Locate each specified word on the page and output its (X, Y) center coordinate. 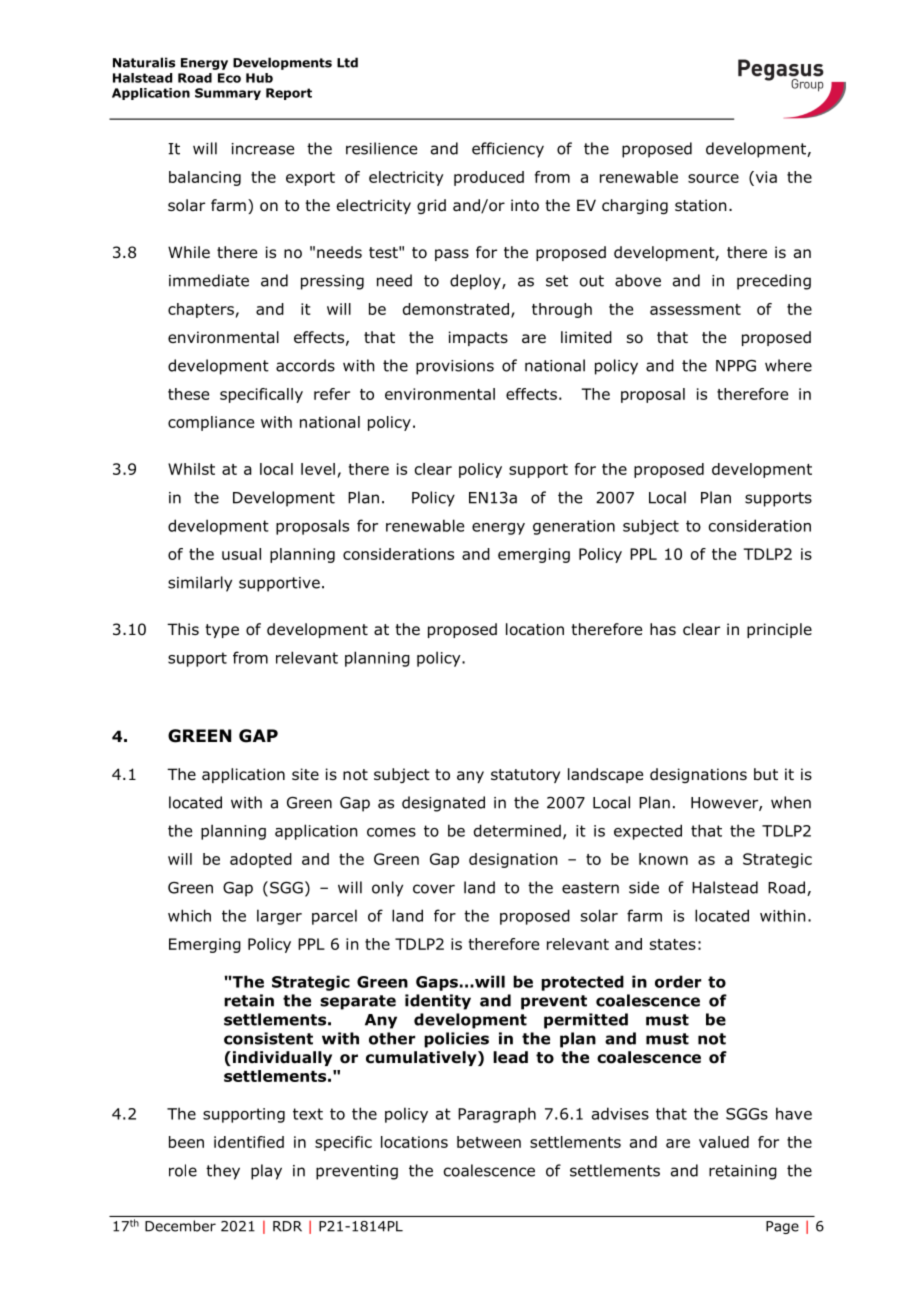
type (222, 631)
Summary (228, 94)
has (663, 629)
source (713, 178)
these (188, 394)
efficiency (508, 150)
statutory (525, 776)
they (223, 1172)
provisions (455, 367)
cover (434, 889)
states (673, 944)
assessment (695, 309)
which (189, 915)
